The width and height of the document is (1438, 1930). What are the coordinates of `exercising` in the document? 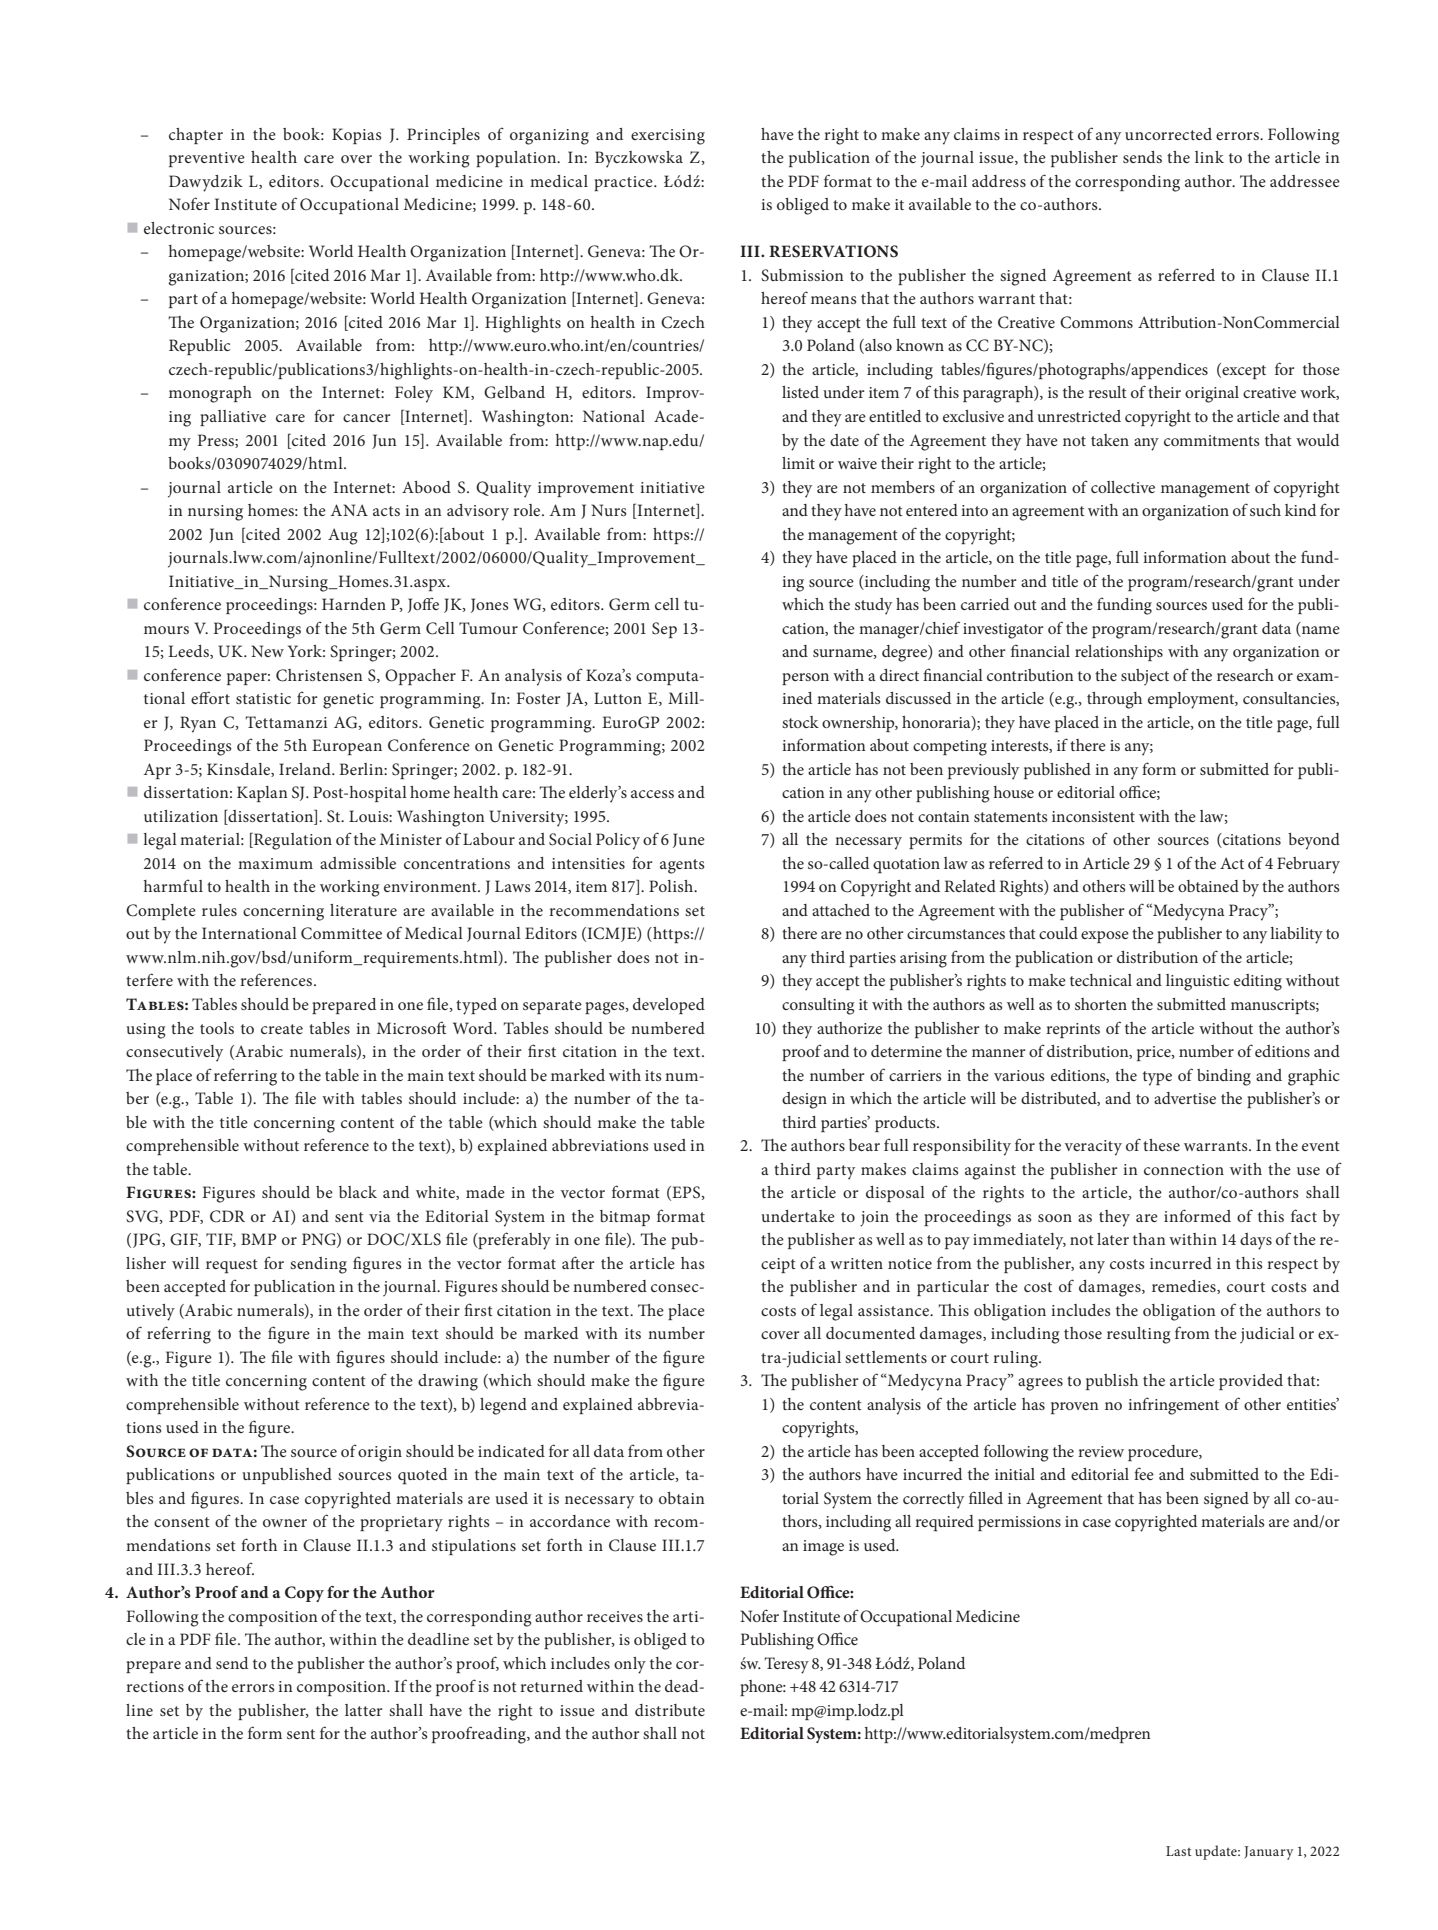 It's located at (668, 137).
